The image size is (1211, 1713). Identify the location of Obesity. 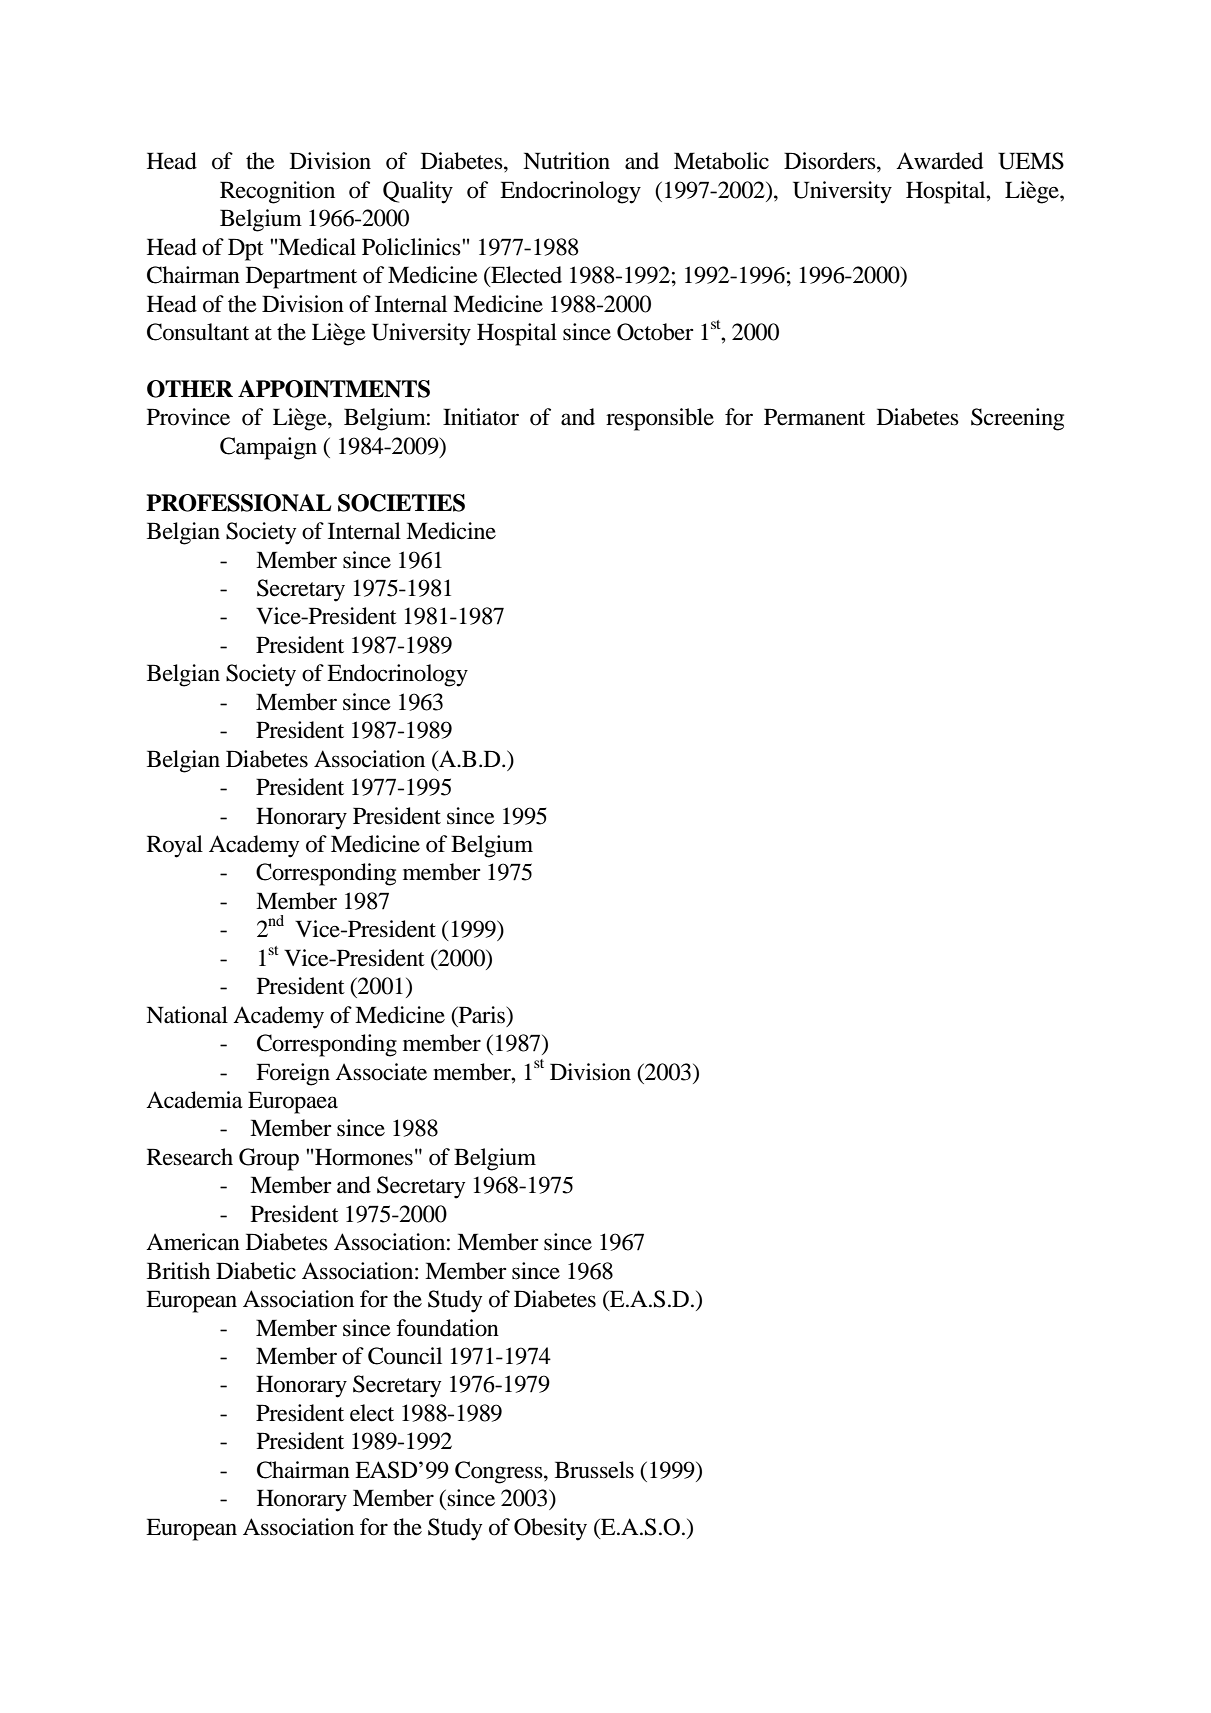
(550, 1529).
